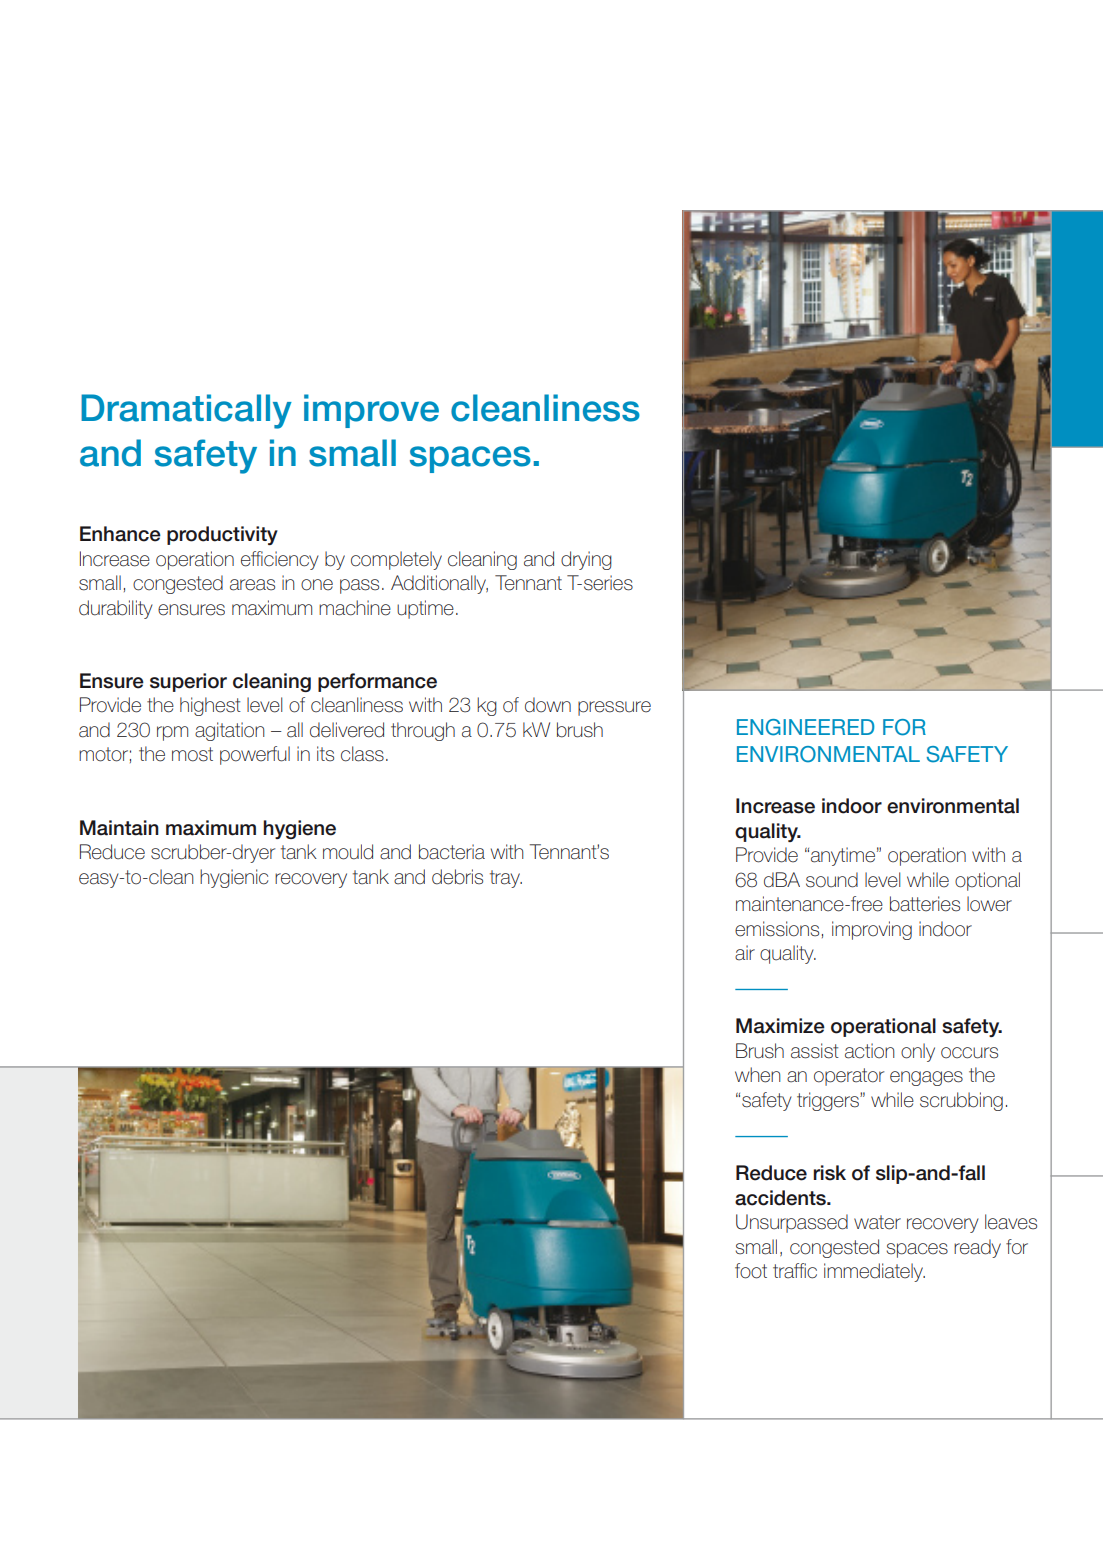 This screenshot has width=1103, height=1560. What do you see at coordinates (506, 879) in the screenshot?
I see `tray` at bounding box center [506, 879].
